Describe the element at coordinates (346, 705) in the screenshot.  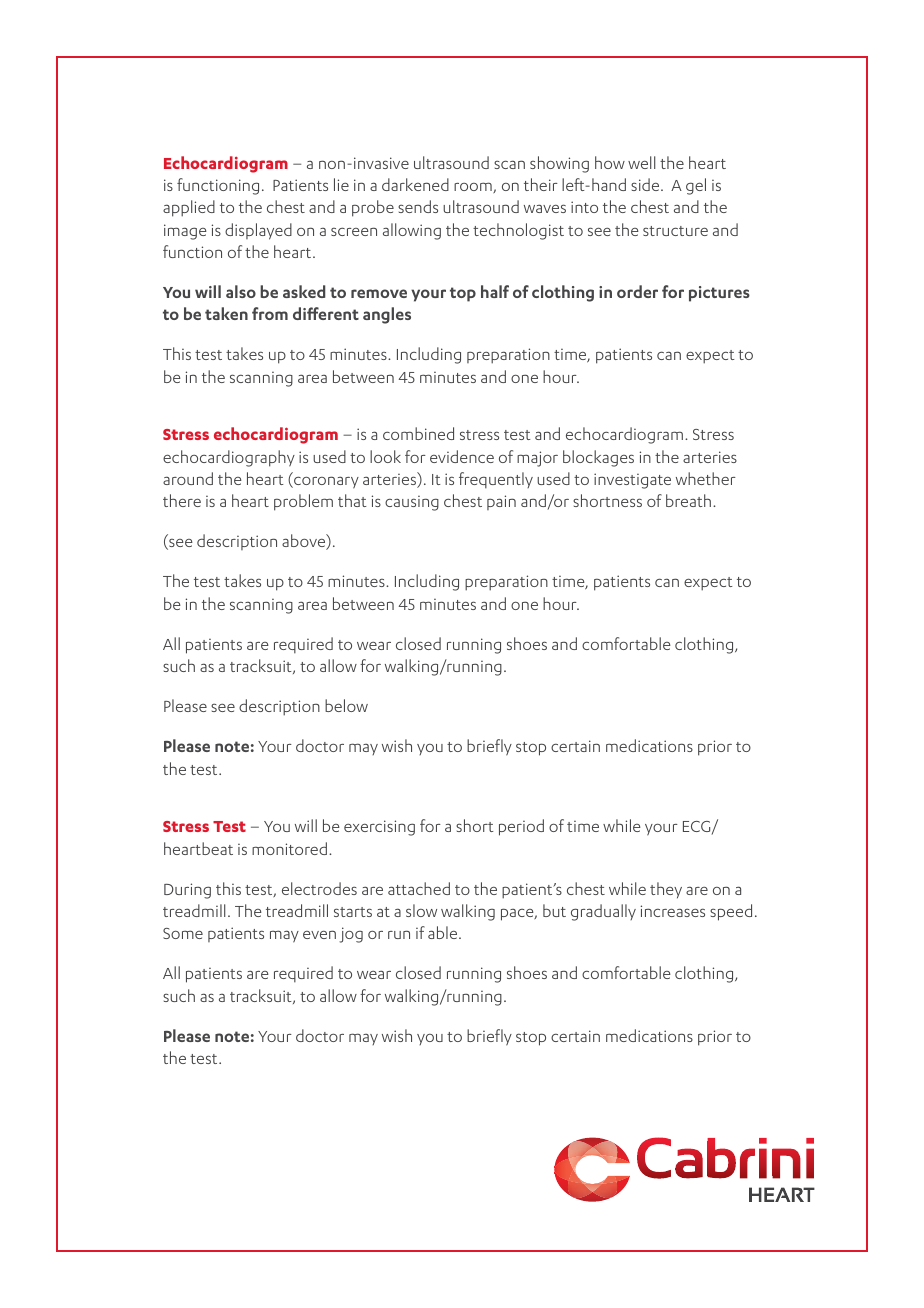
I see `below` at that location.
